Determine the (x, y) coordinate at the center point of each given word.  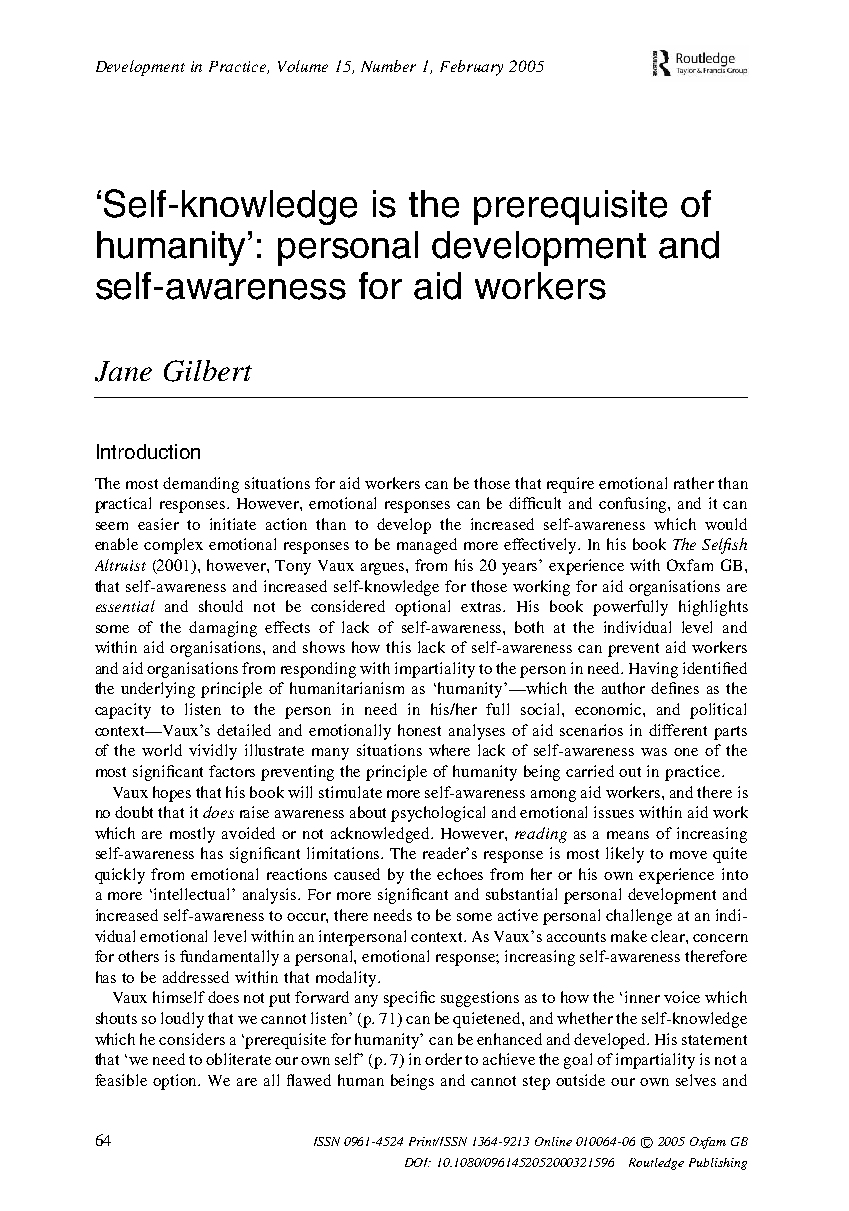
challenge (639, 917)
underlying (158, 690)
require (570, 485)
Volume (303, 66)
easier (158, 524)
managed (427, 546)
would (726, 524)
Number (388, 66)
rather (694, 483)
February (471, 68)
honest (419, 730)
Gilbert (208, 371)
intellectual (193, 894)
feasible (121, 1080)
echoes (460, 874)
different (678, 730)
